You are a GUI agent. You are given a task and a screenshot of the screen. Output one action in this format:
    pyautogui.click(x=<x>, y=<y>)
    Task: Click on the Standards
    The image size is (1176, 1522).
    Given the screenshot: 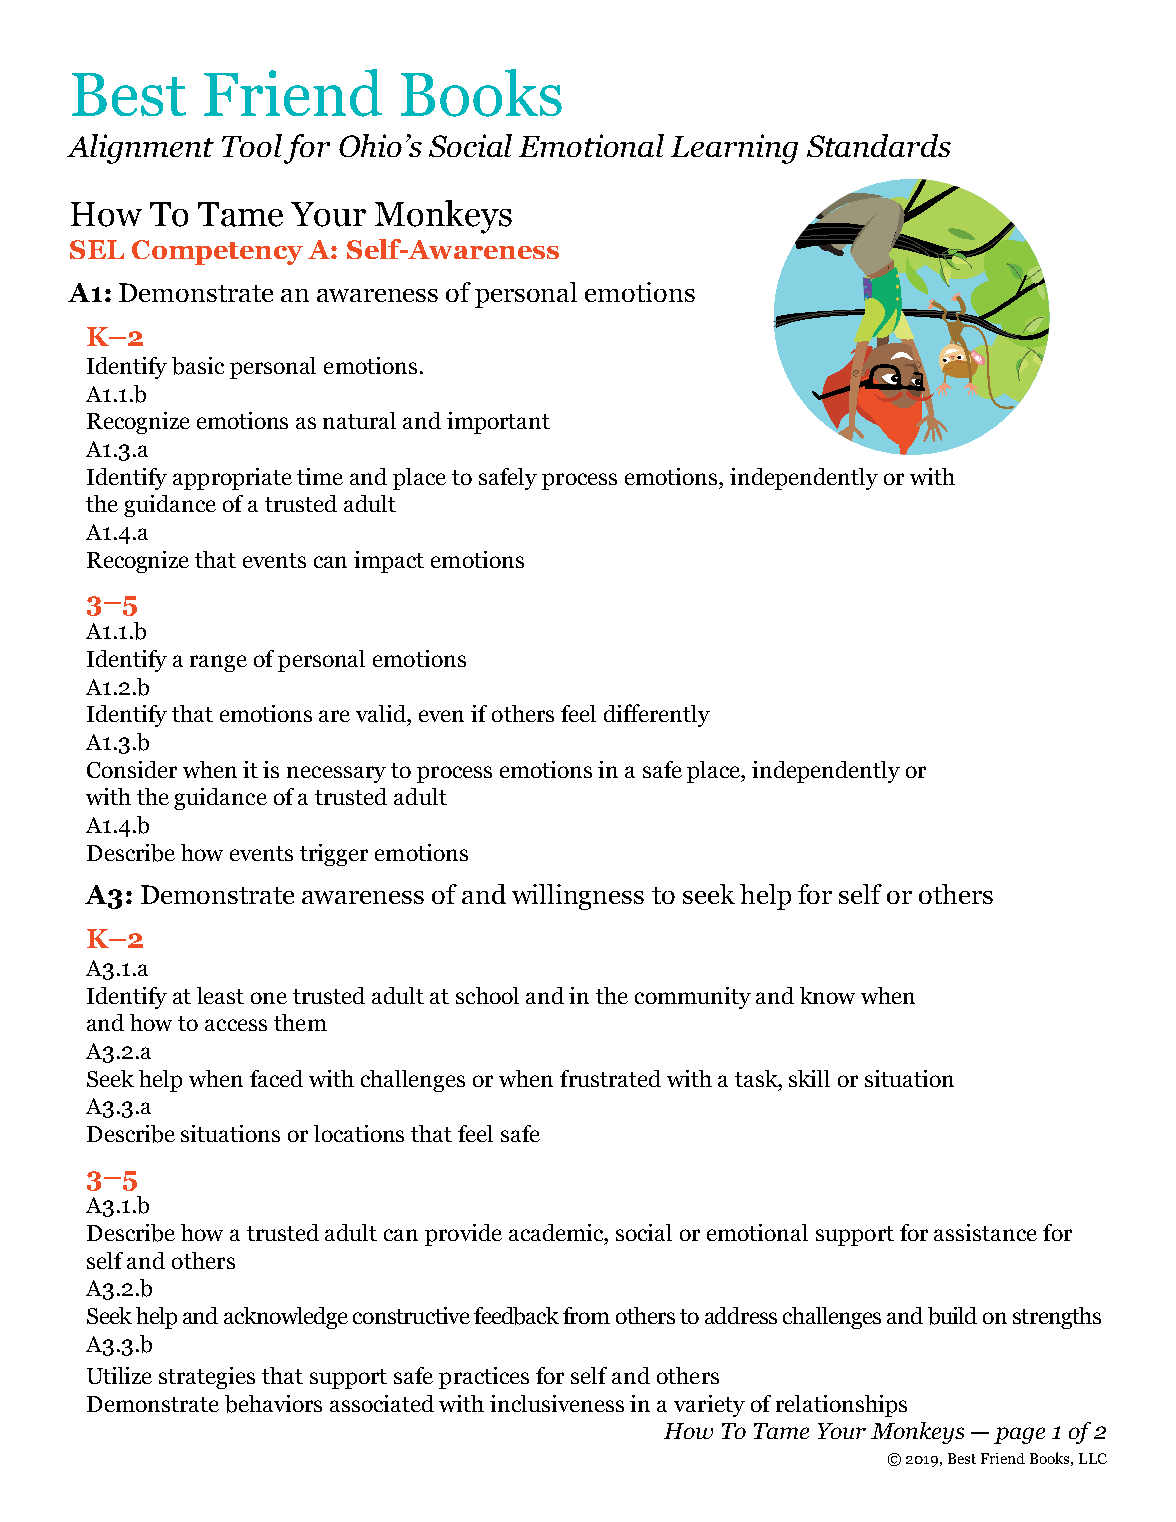 What is the action you would take?
    pyautogui.click(x=879, y=145)
